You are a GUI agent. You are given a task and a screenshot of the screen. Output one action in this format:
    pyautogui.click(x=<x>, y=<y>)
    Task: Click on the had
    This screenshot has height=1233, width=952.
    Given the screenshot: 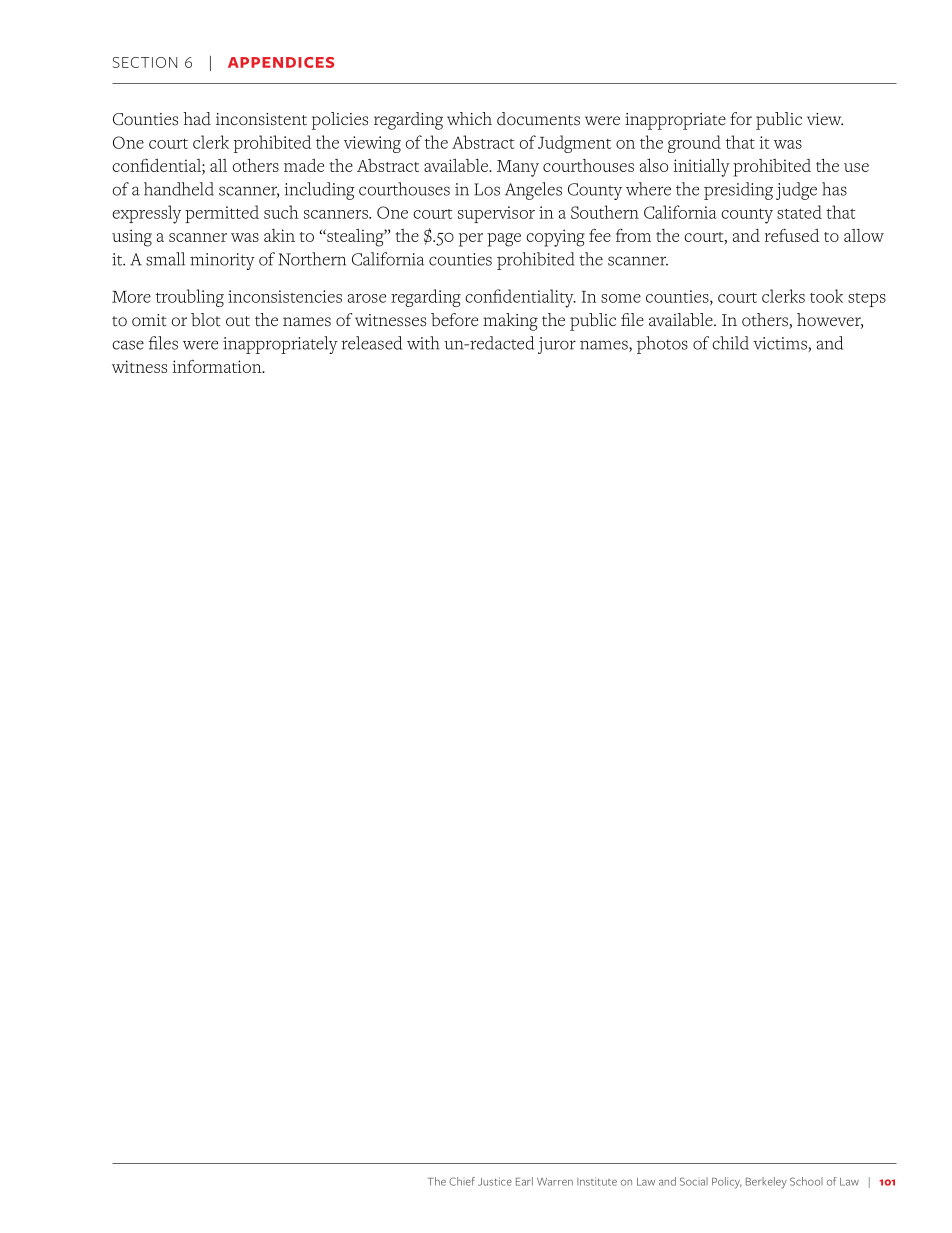 What is the action you would take?
    pyautogui.click(x=197, y=119)
